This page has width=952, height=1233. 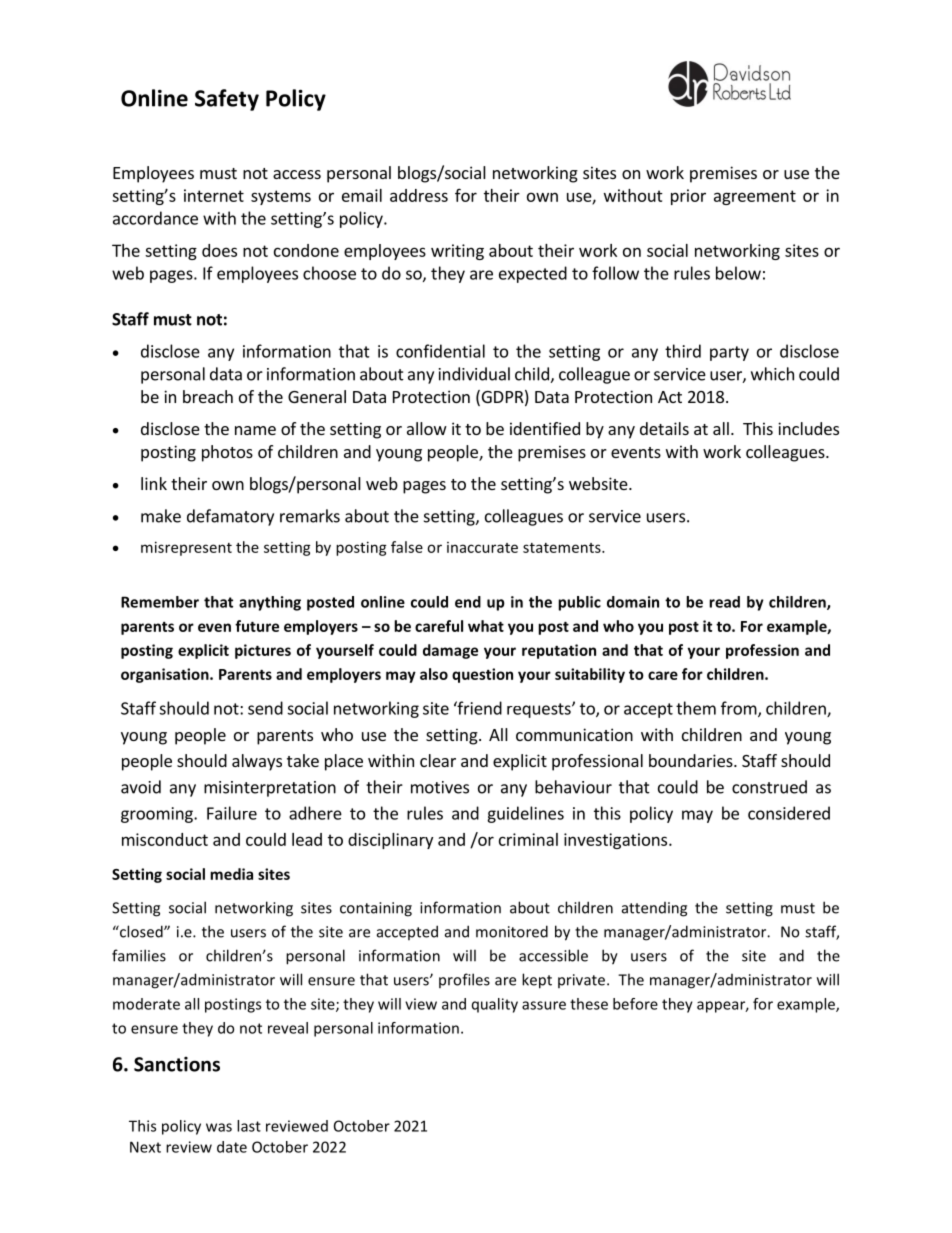 I want to click on breach, so click(x=208, y=396).
